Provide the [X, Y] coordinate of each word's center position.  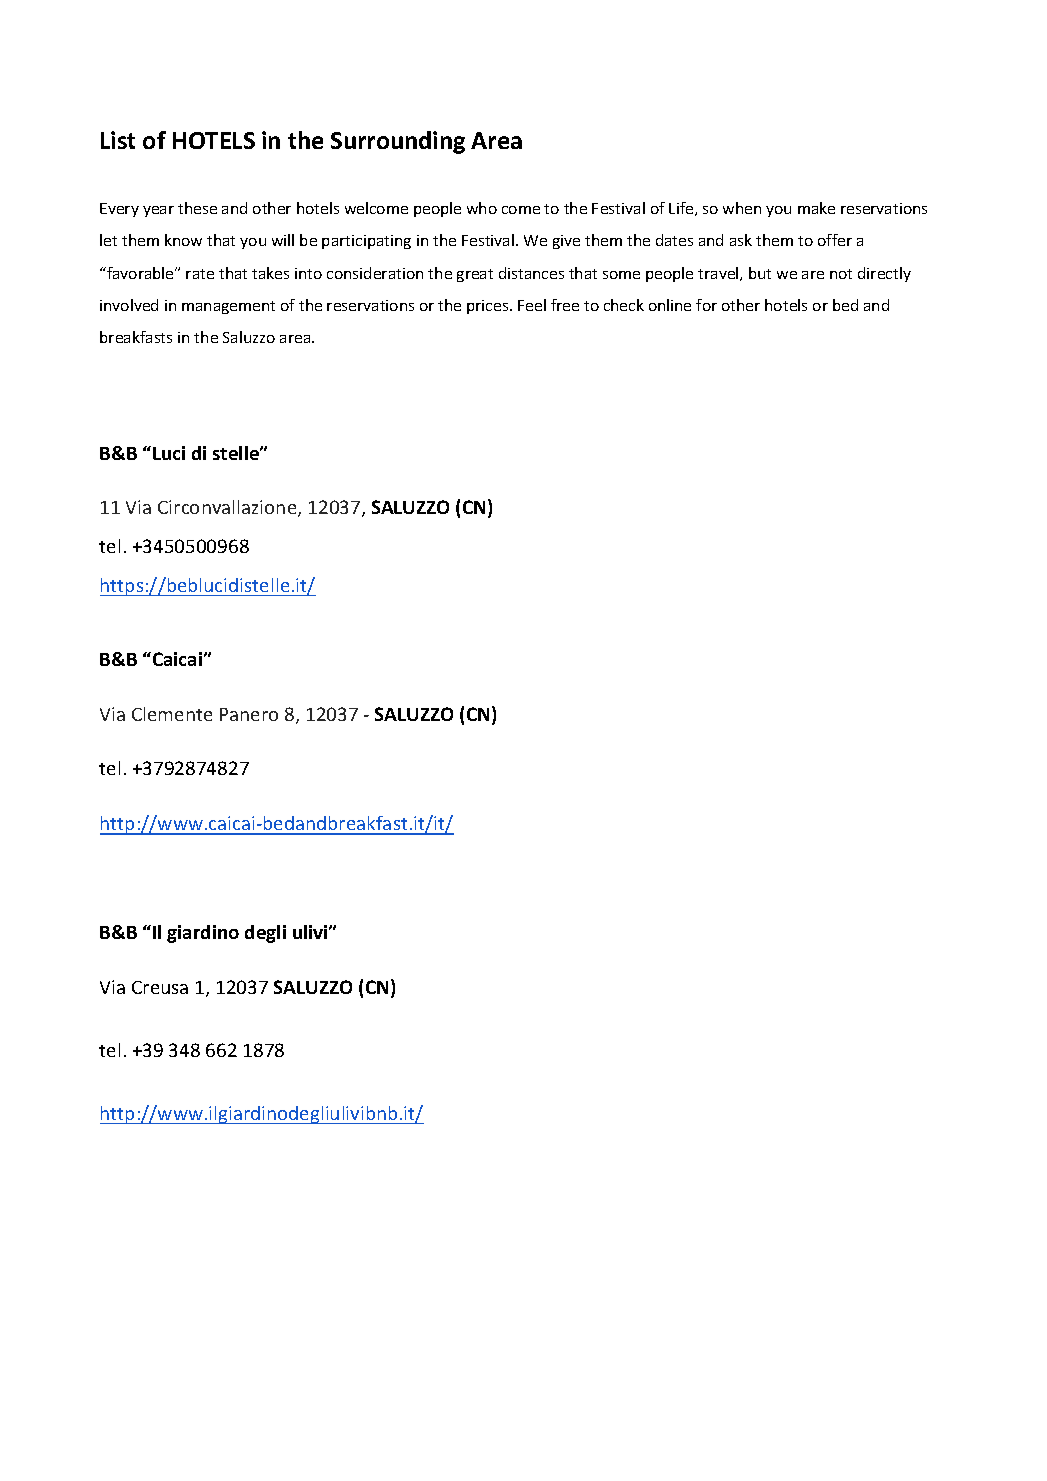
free [565, 305]
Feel [532, 305]
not [841, 274]
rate [200, 274]
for [706, 305]
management [228, 307]
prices [489, 307]
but [760, 273]
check [624, 305]
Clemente [172, 714]
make [816, 208]
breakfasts [136, 337]
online [670, 305]
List [118, 140]
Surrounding [398, 142]
